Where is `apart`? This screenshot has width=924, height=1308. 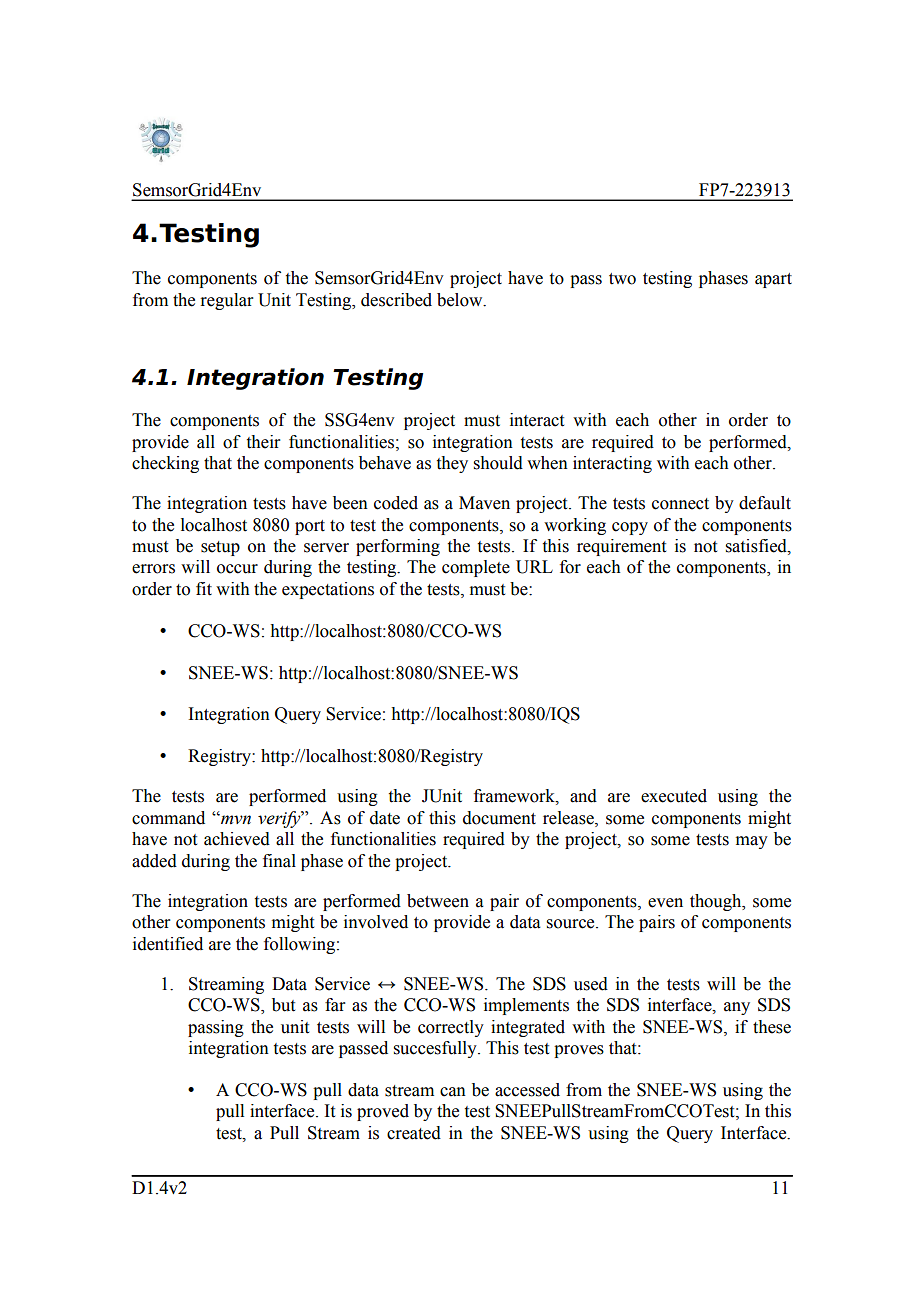 apart is located at coordinates (773, 280).
